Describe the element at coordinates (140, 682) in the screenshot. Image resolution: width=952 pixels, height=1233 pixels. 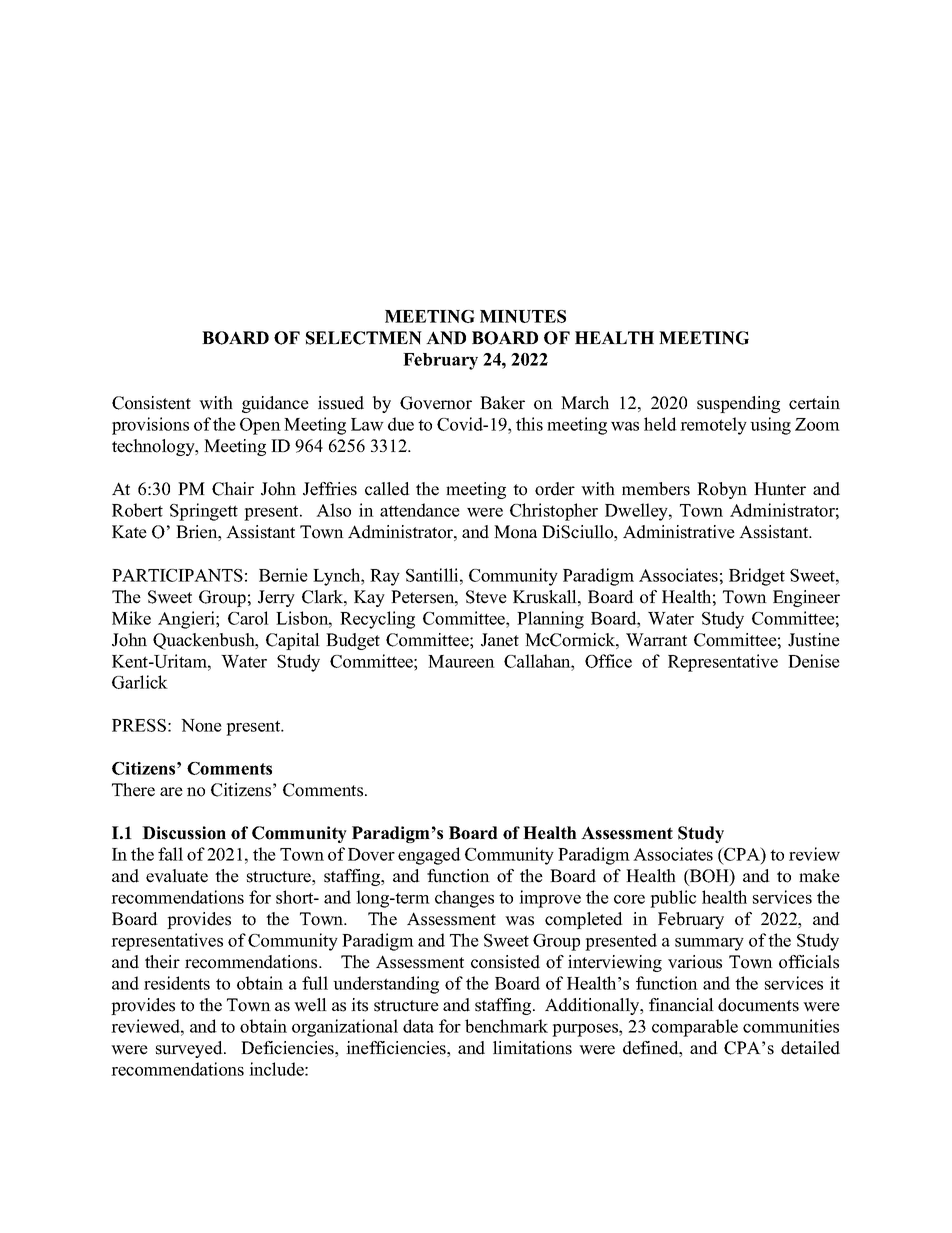
I see `Garlick` at that location.
